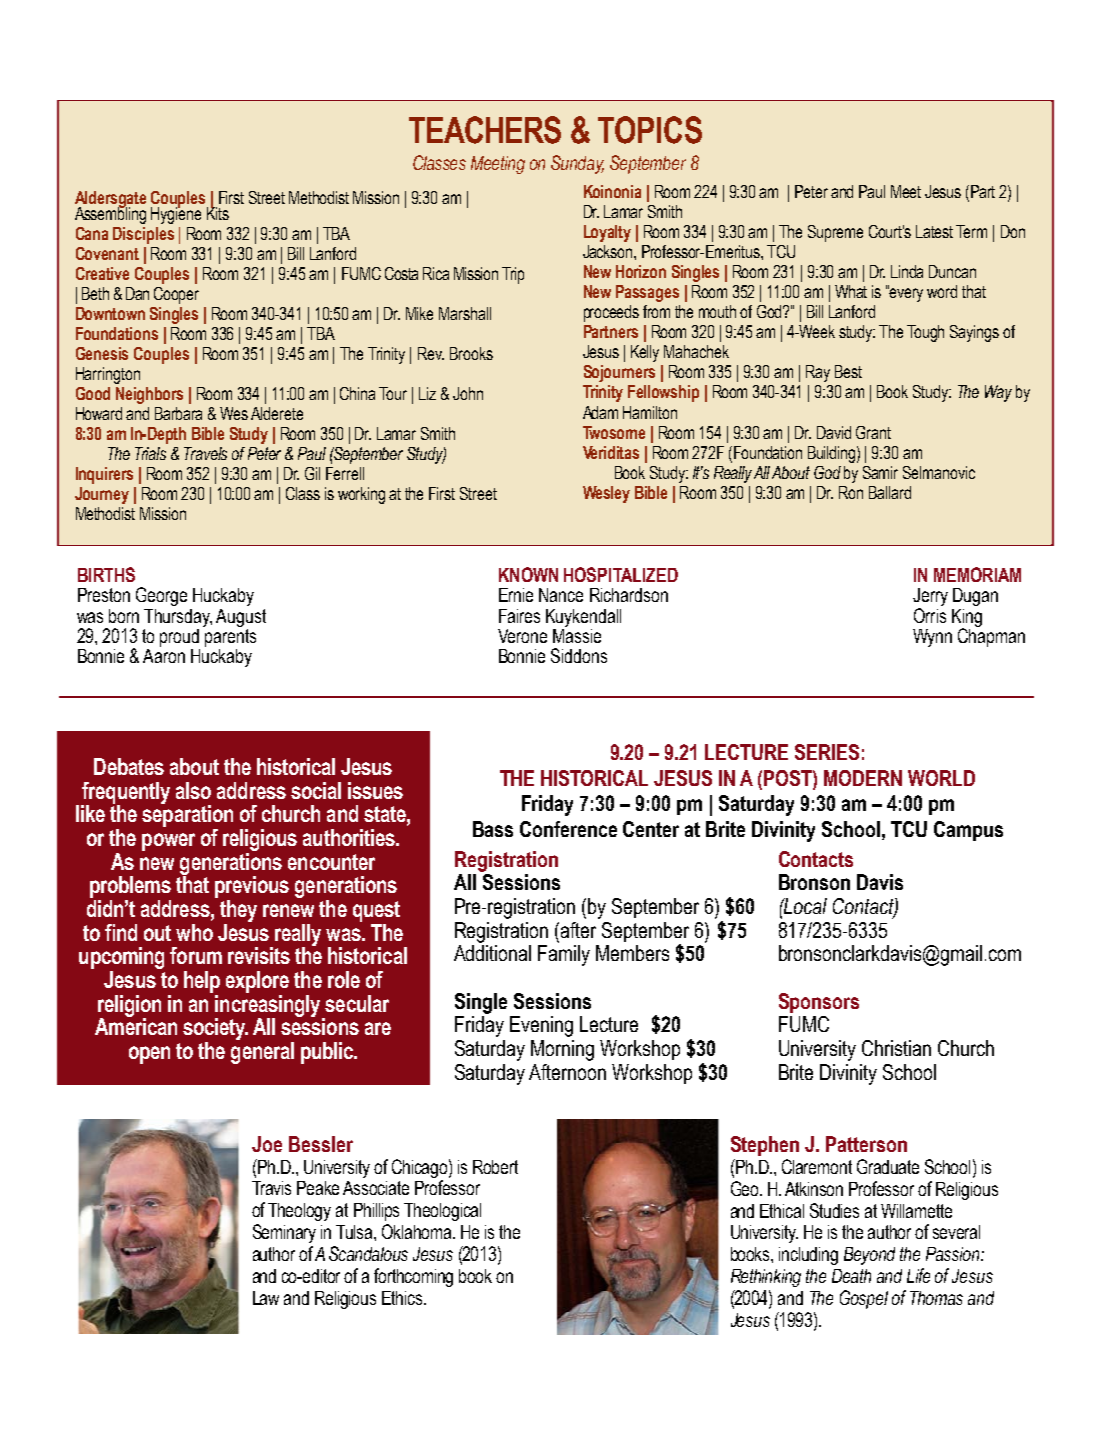 The height and width of the screenshot is (1442, 1115). Describe the element at coordinates (218, 212) in the screenshot. I see `Kits` at that location.
